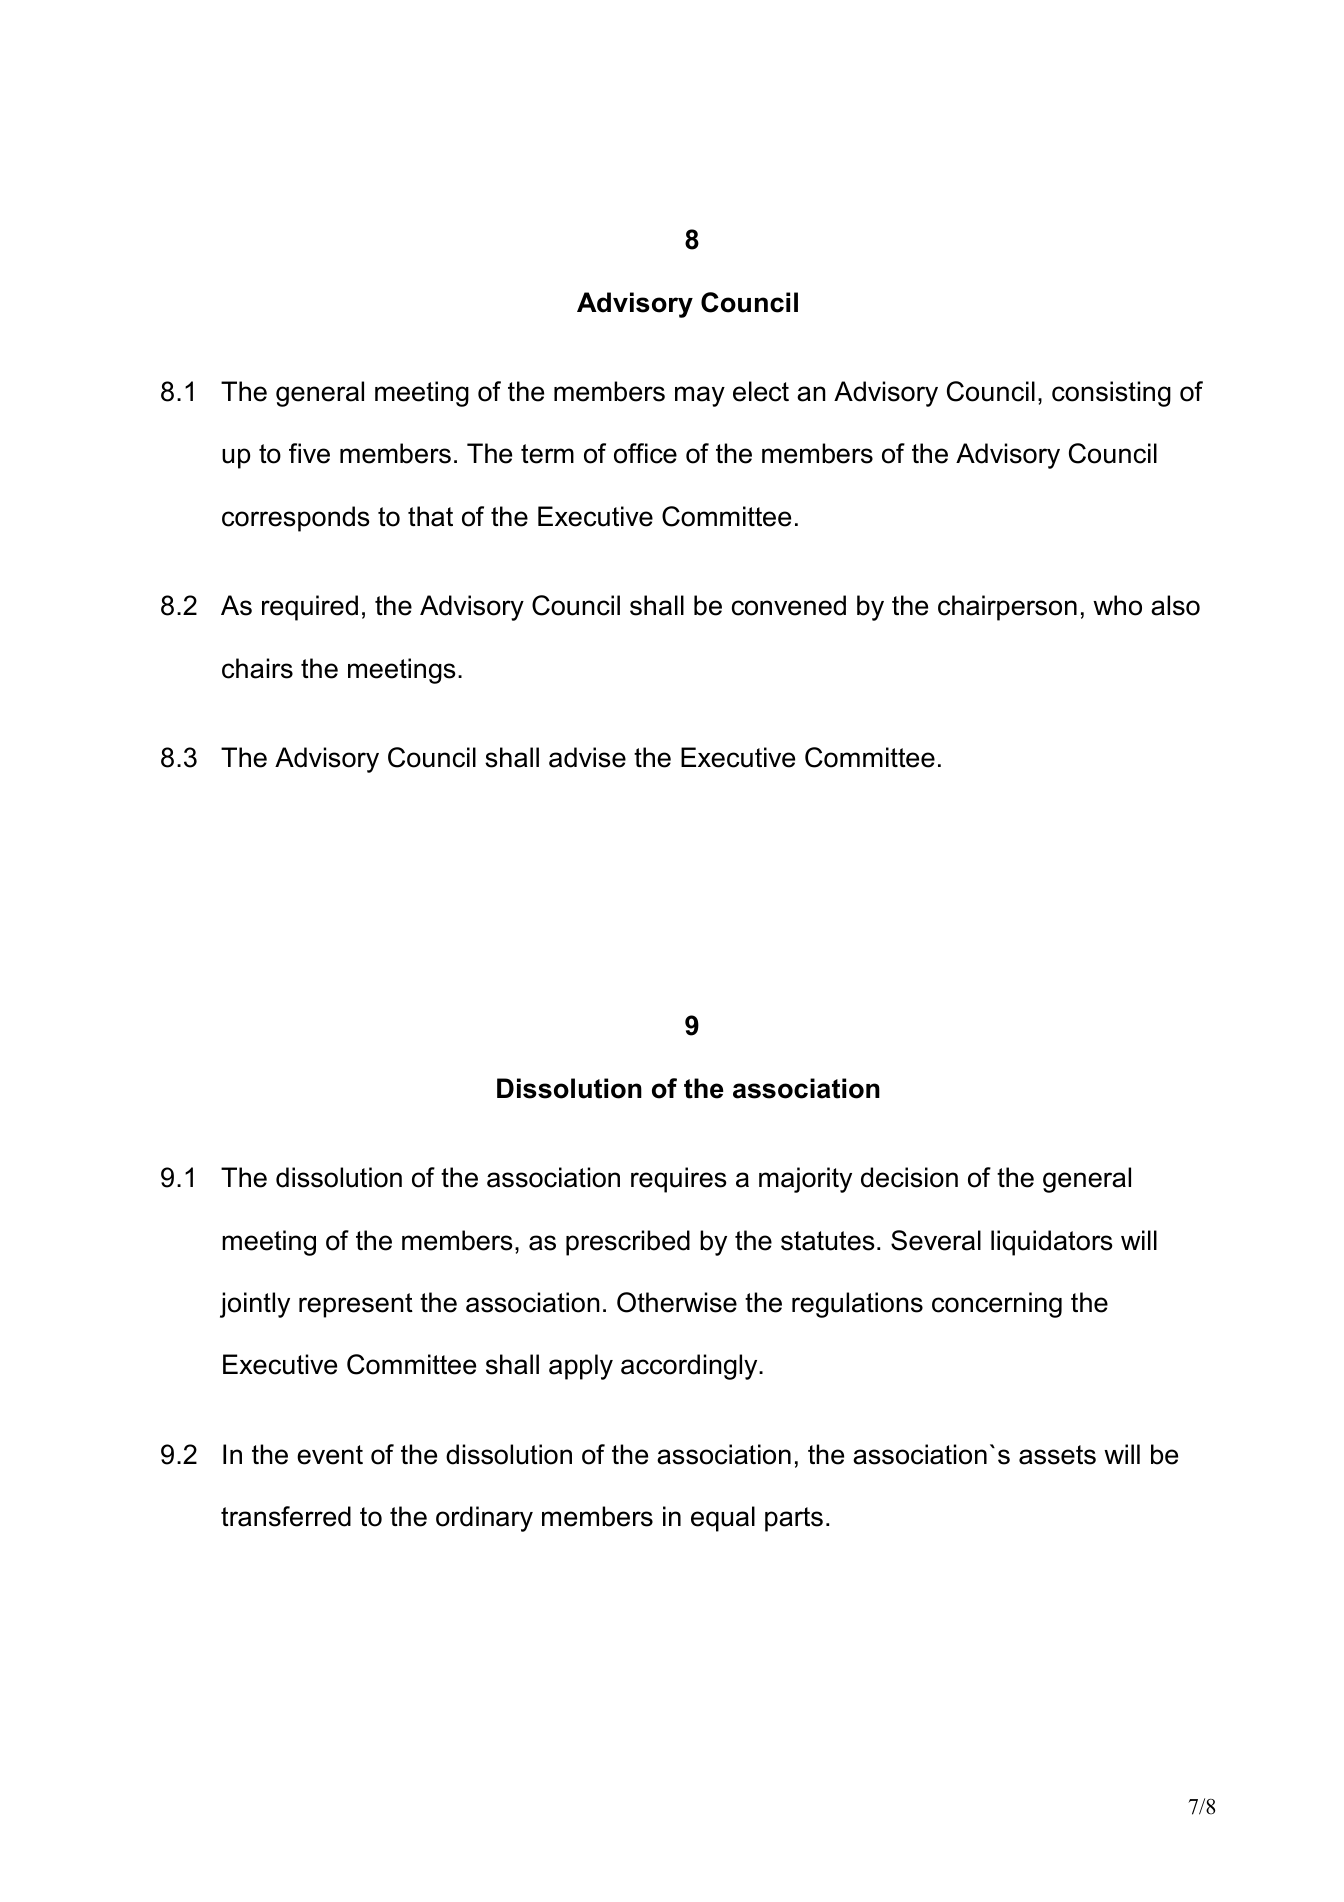 This page has height=1902, width=1344. What do you see at coordinates (700, 396) in the page?
I see `may` at bounding box center [700, 396].
